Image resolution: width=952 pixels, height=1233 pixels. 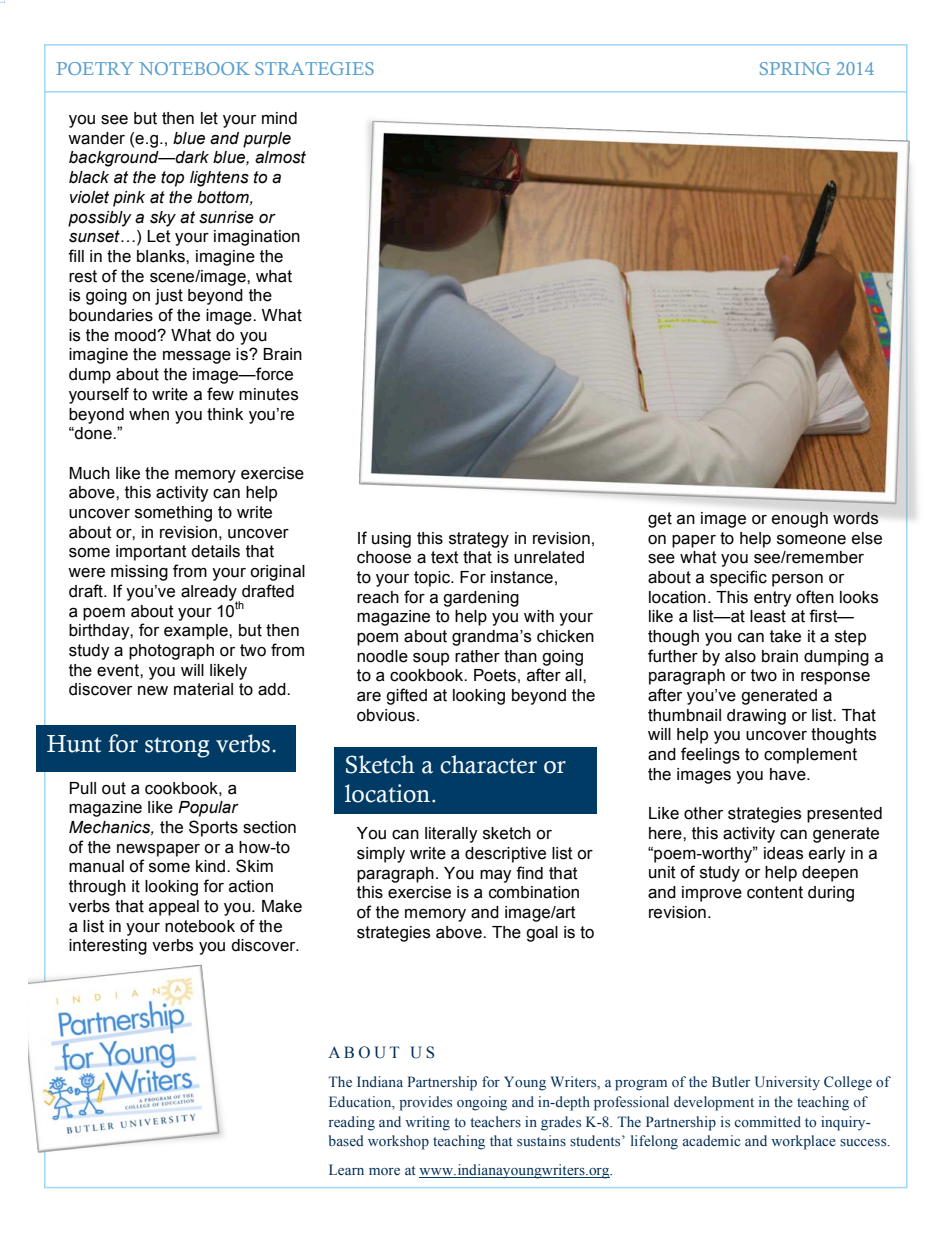 I want to click on committed, so click(x=767, y=1121).
